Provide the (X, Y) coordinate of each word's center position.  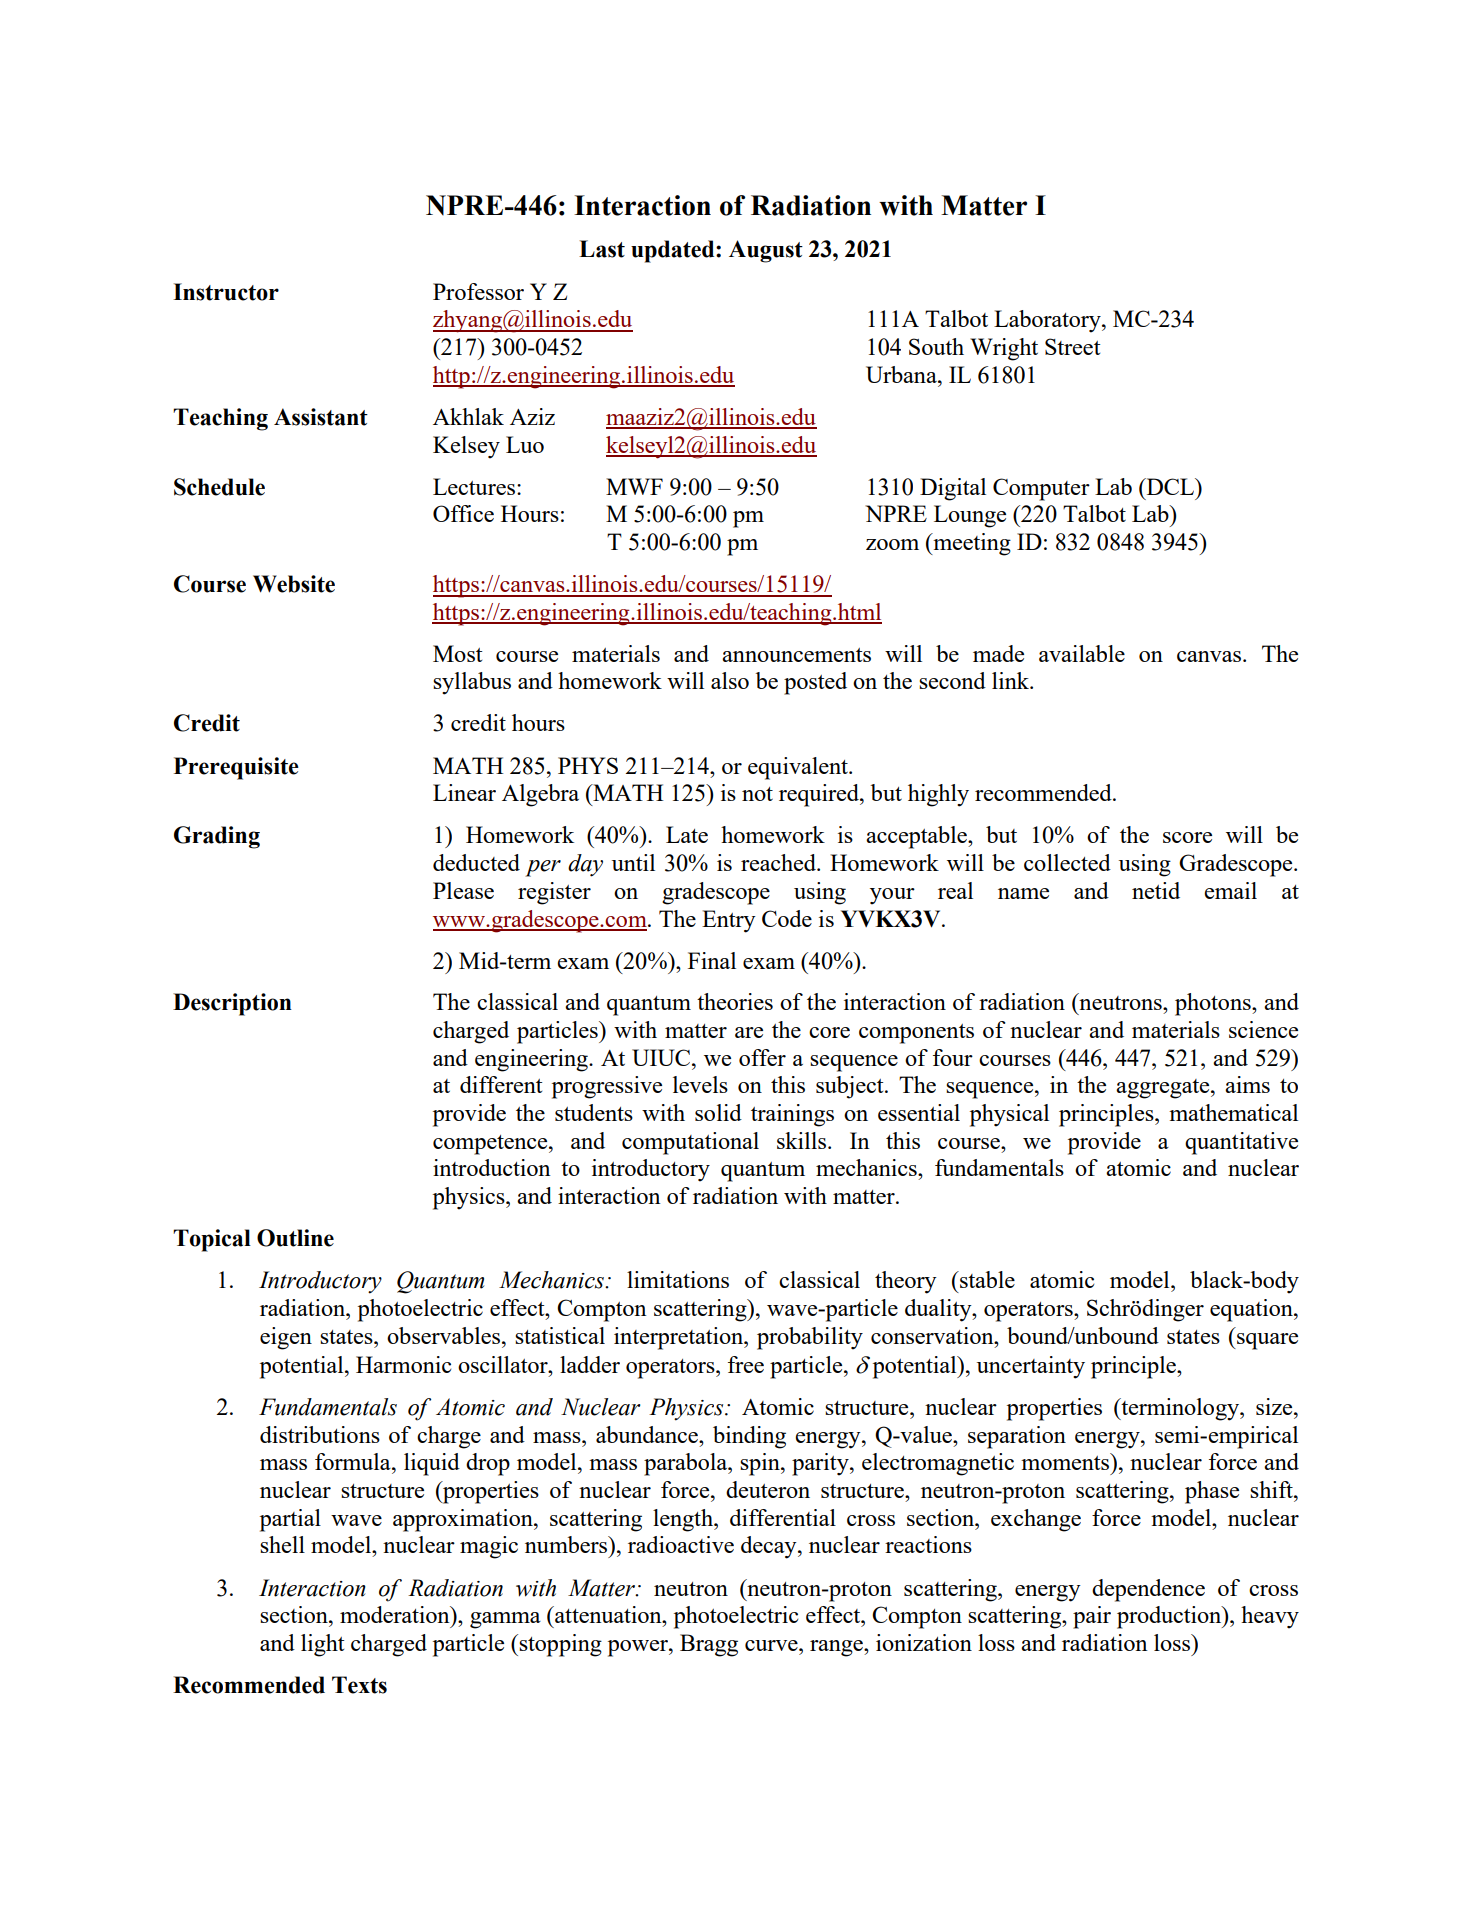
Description (232, 1004)
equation (1252, 1310)
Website (294, 584)
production (1170, 1617)
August (766, 251)
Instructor (226, 292)
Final (712, 960)
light (322, 1645)
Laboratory (1048, 321)
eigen (286, 1338)
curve (772, 1645)
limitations (678, 1279)
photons (1214, 1004)
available (1082, 653)
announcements (796, 655)
